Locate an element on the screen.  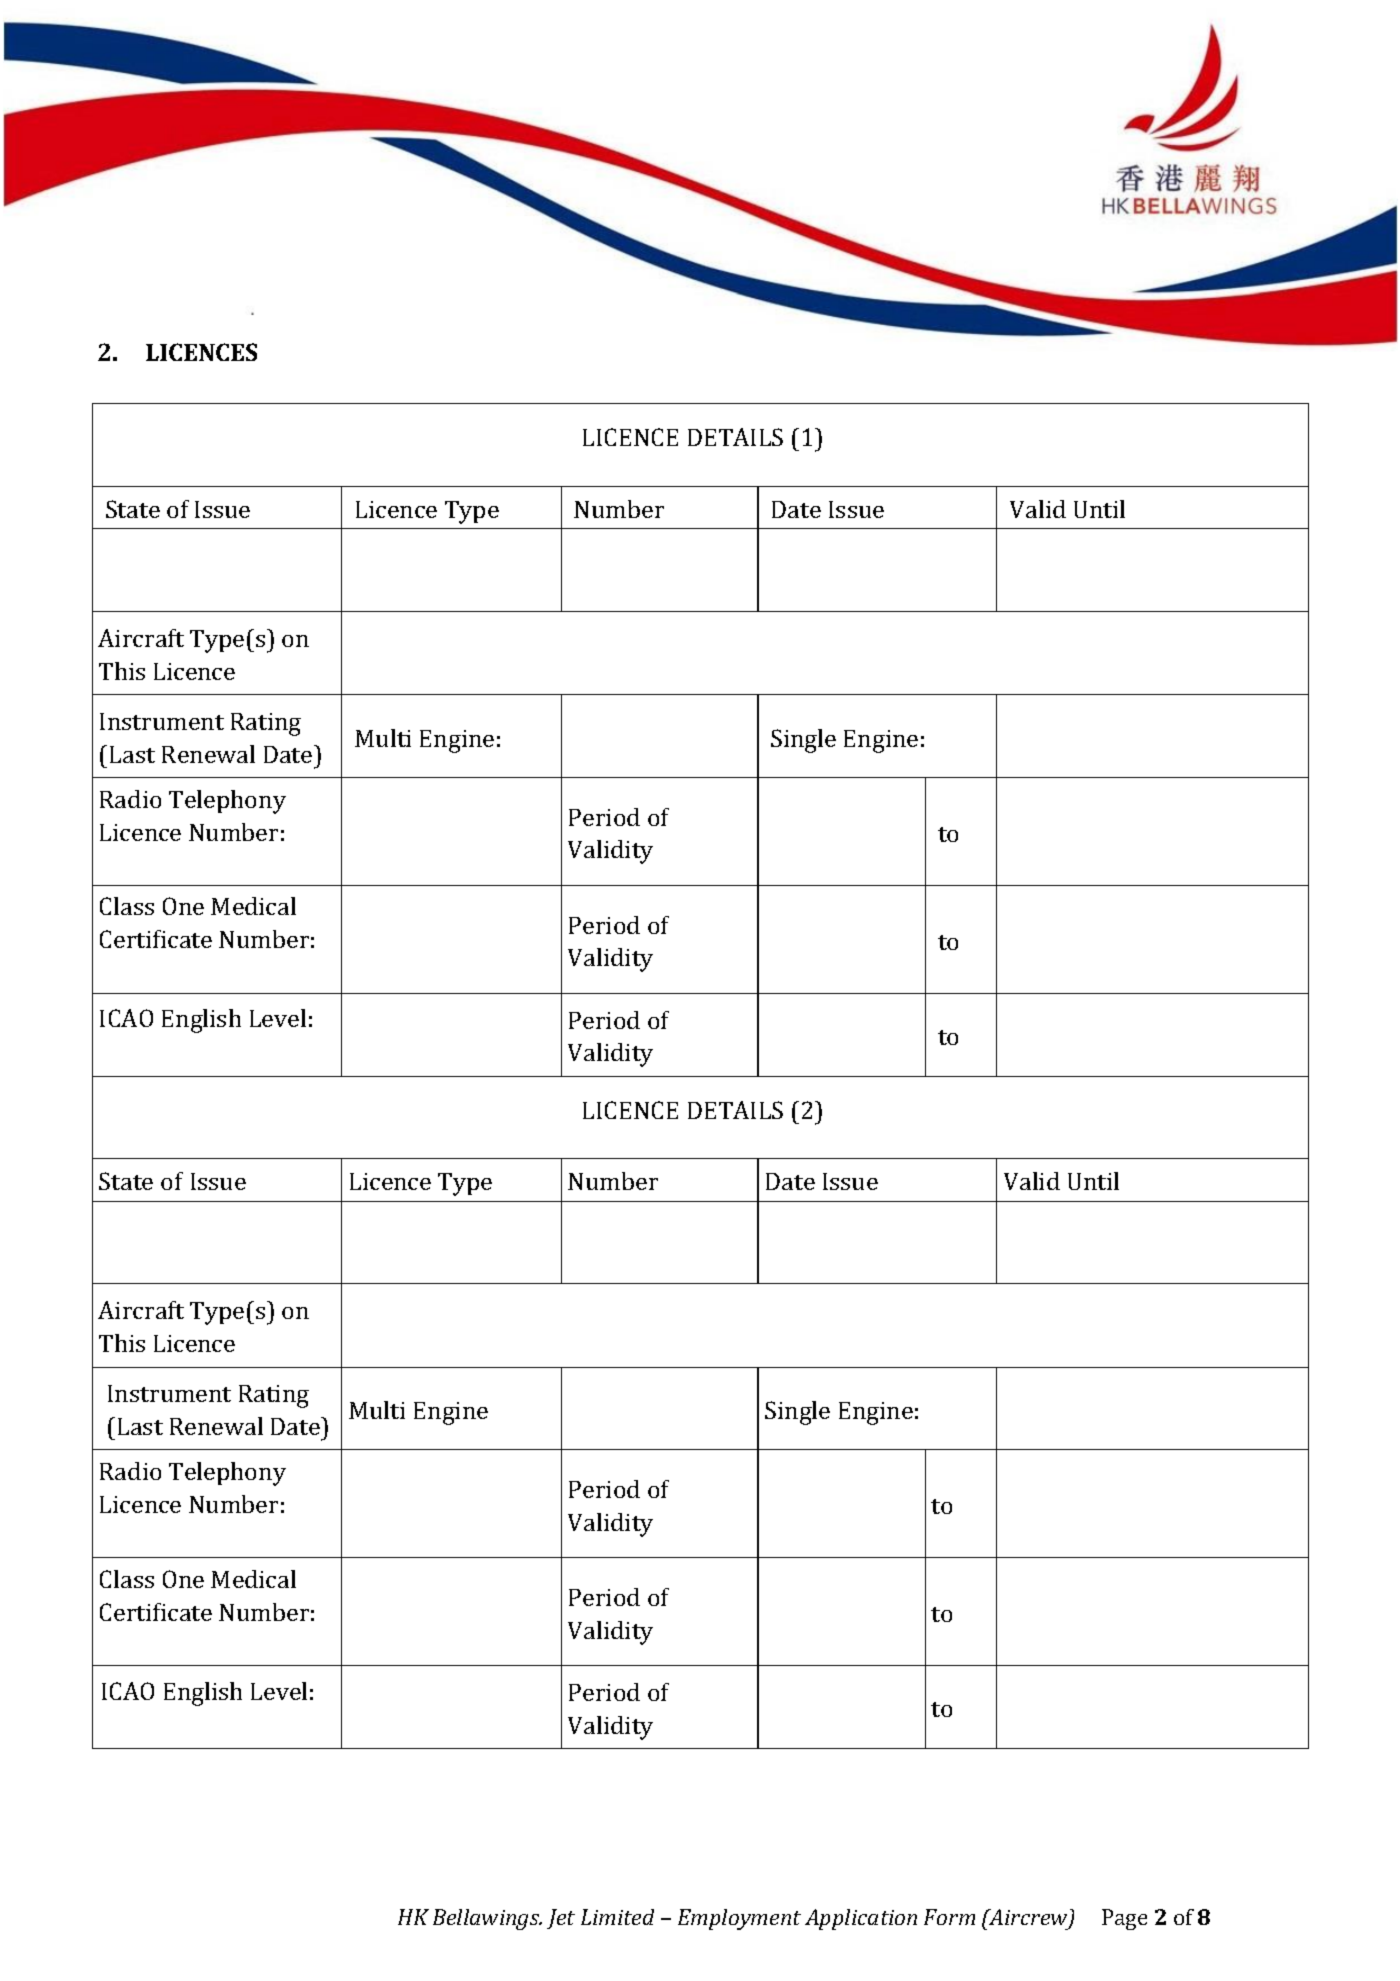
Jet is located at coordinates (561, 1919).
